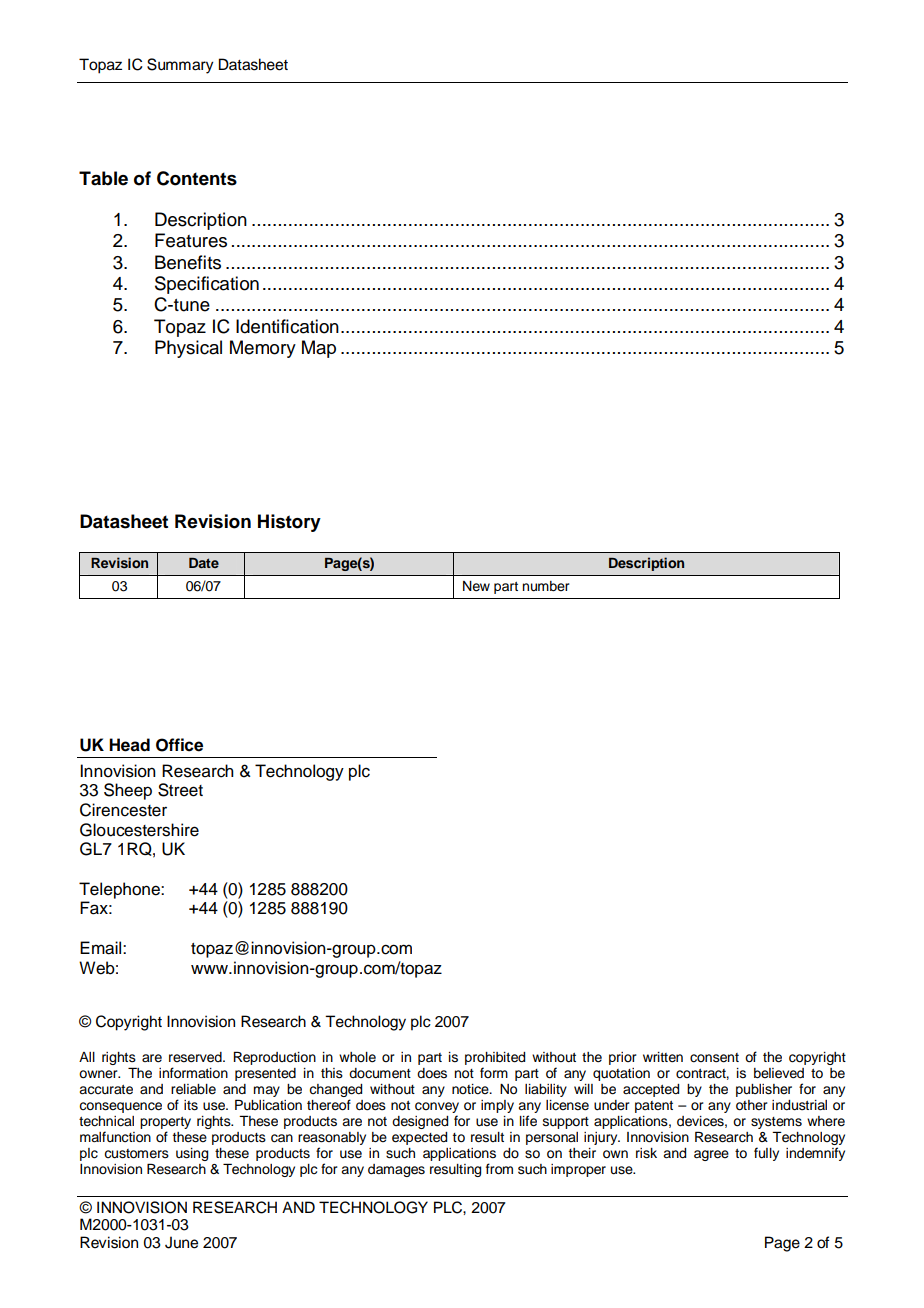 The image size is (924, 1308). What do you see at coordinates (711, 1155) in the page?
I see `agree` at bounding box center [711, 1155].
